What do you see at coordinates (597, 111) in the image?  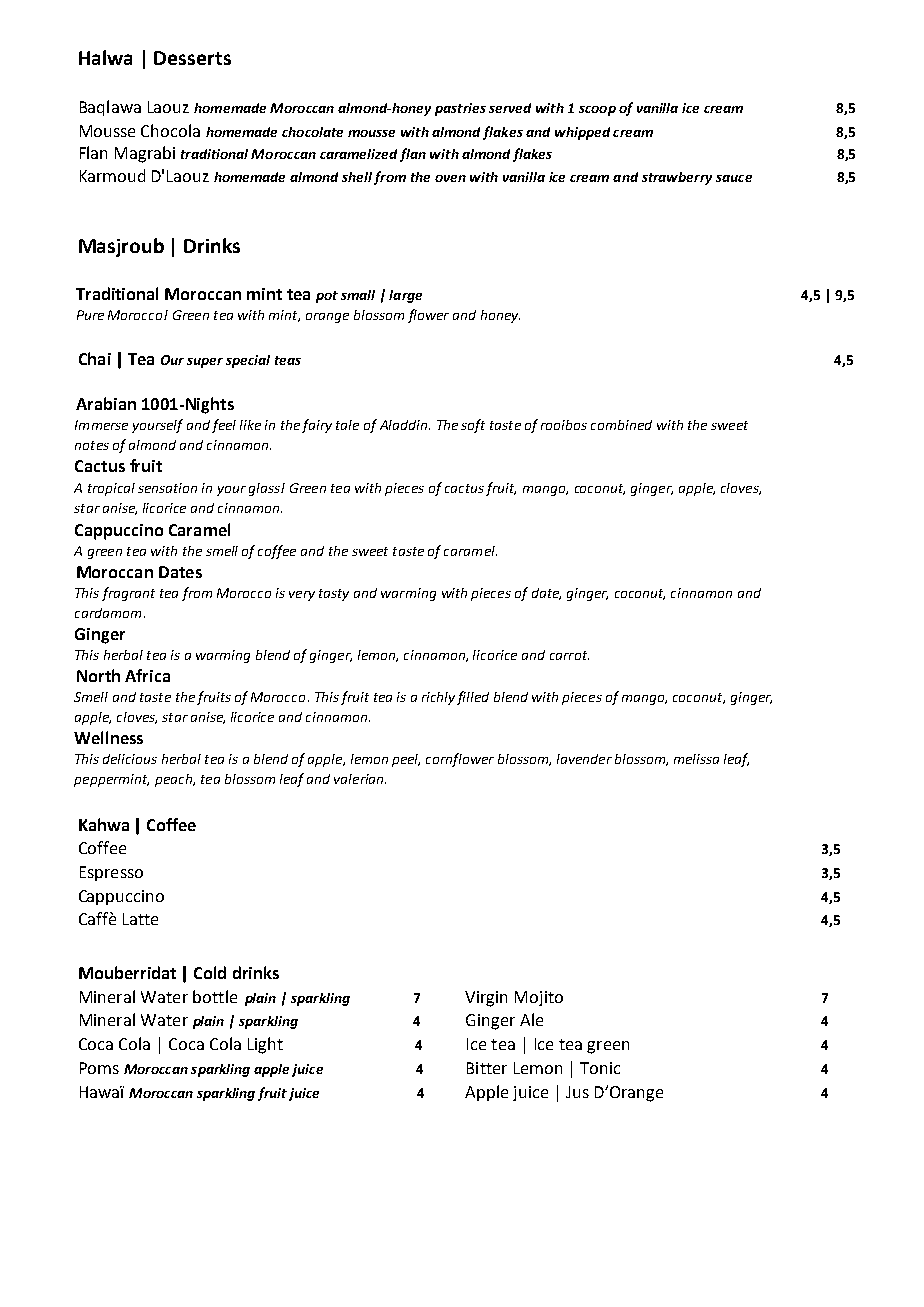 I see `scoop` at bounding box center [597, 111].
